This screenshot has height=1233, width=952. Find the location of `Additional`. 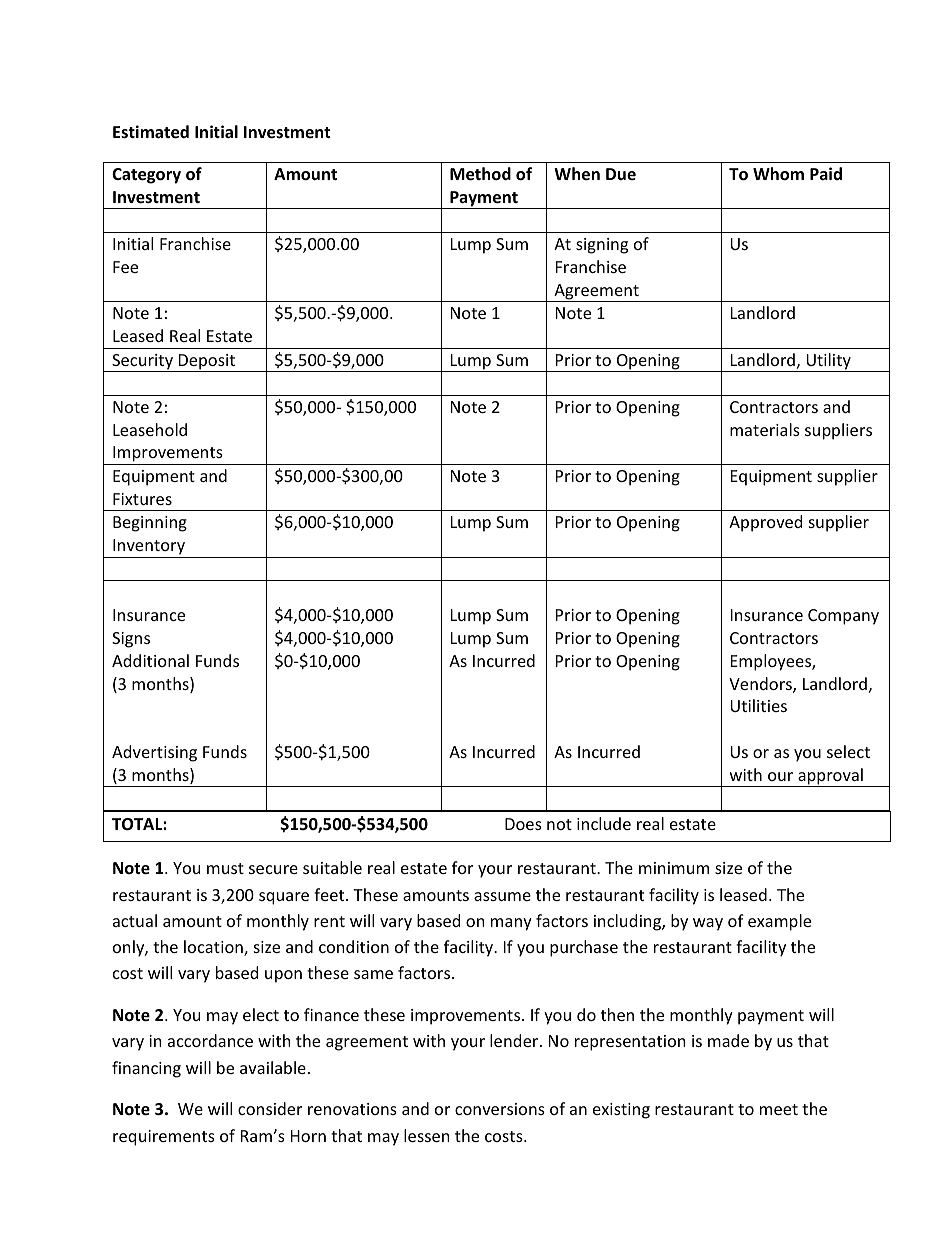

Additional is located at coordinates (150, 660).
